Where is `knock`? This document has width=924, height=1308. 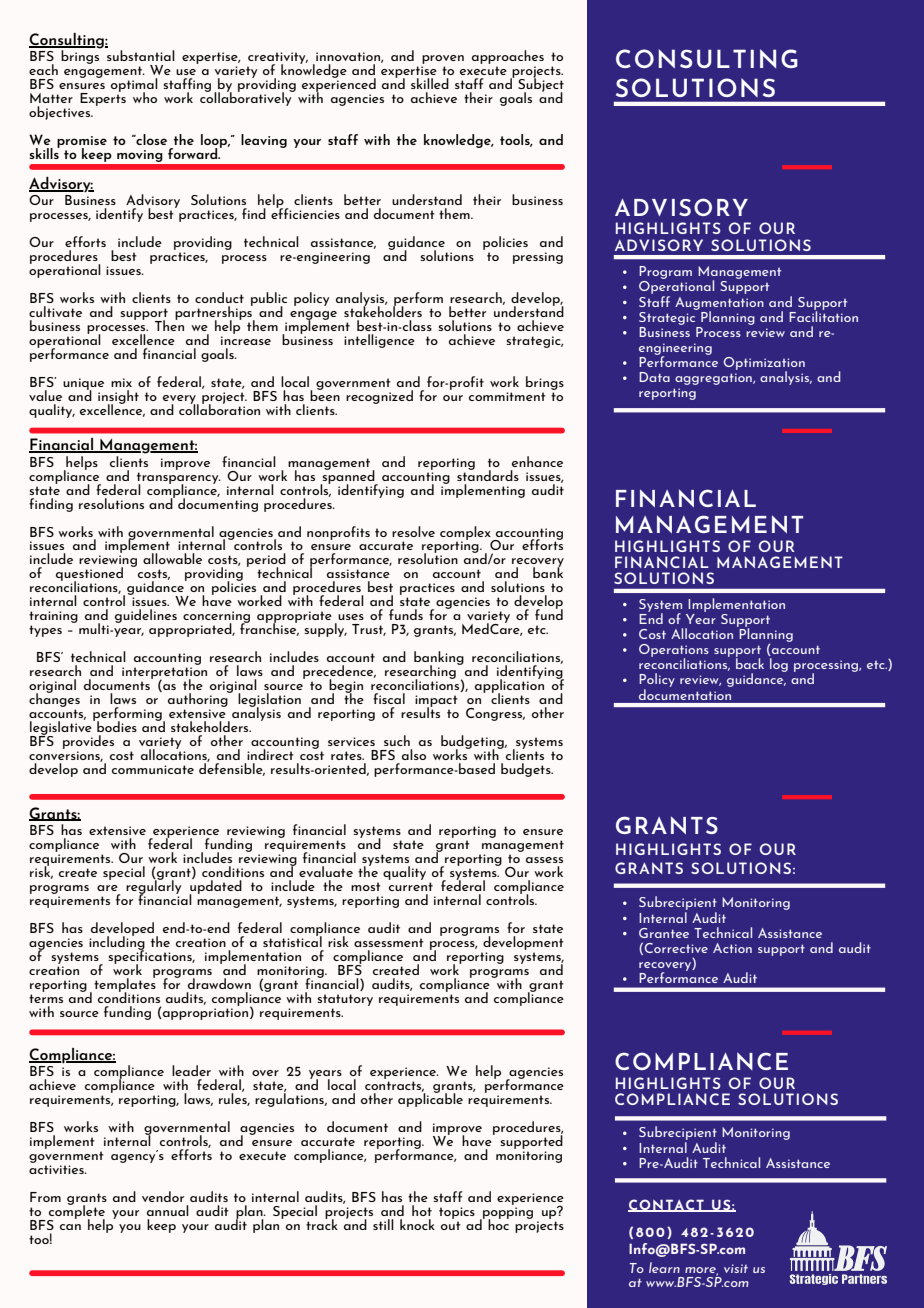
knock is located at coordinates (417, 1224).
